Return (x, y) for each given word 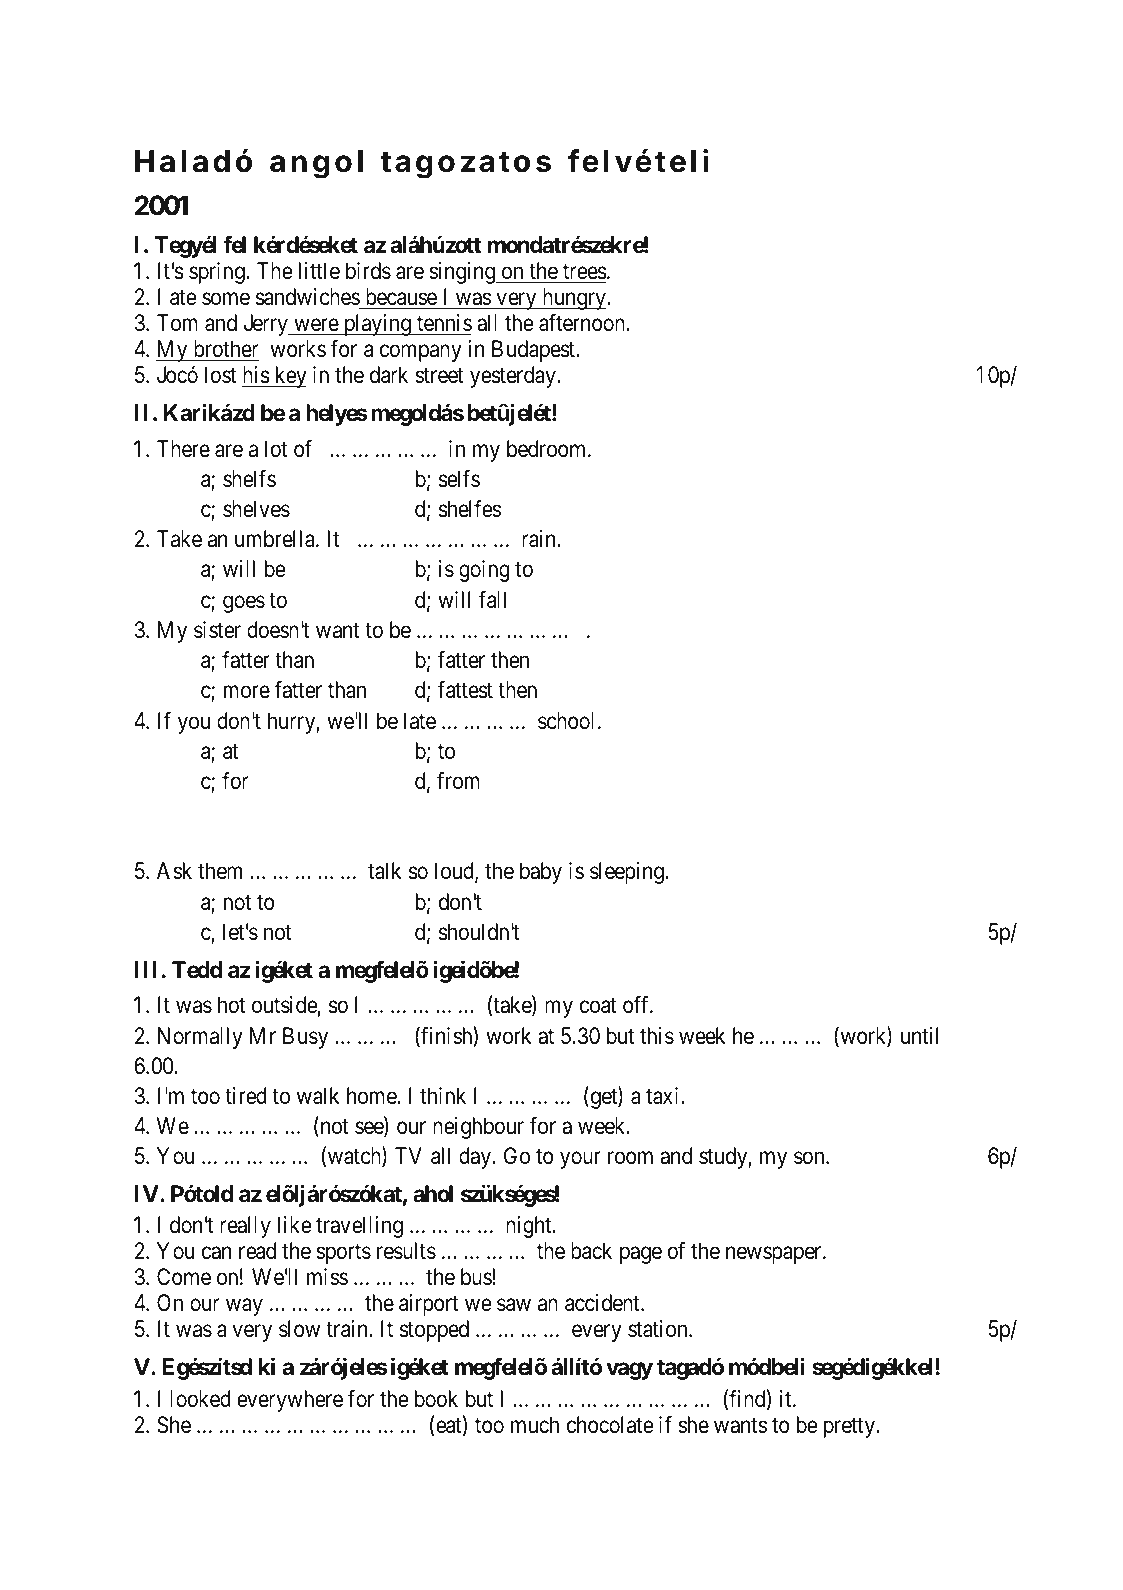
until (919, 1035)
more (247, 692)
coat (598, 1006)
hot (231, 1005)
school (568, 721)
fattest (465, 690)
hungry (574, 299)
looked (200, 1399)
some (226, 299)
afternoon (582, 323)
